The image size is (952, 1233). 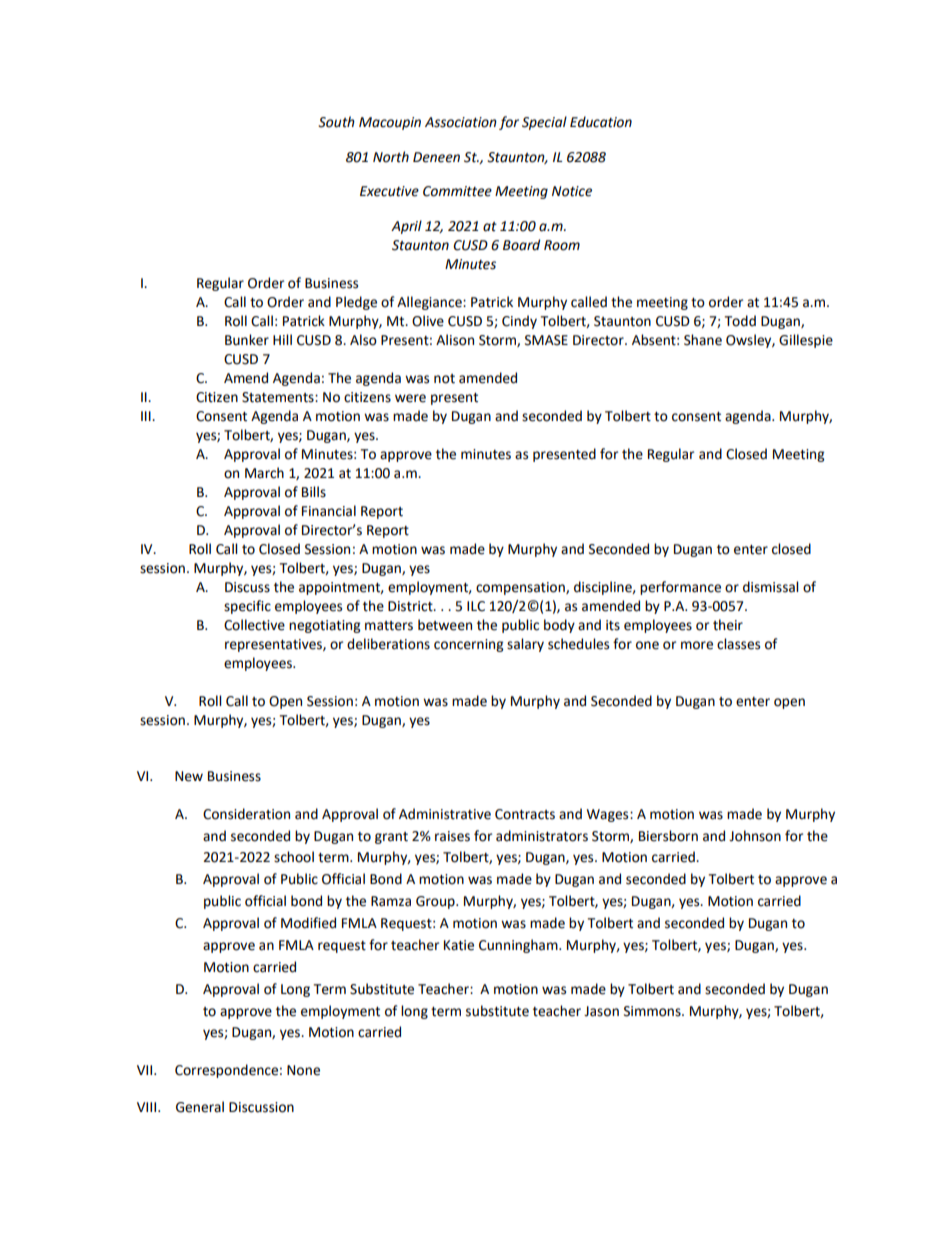 I want to click on Education, so click(x=601, y=122).
